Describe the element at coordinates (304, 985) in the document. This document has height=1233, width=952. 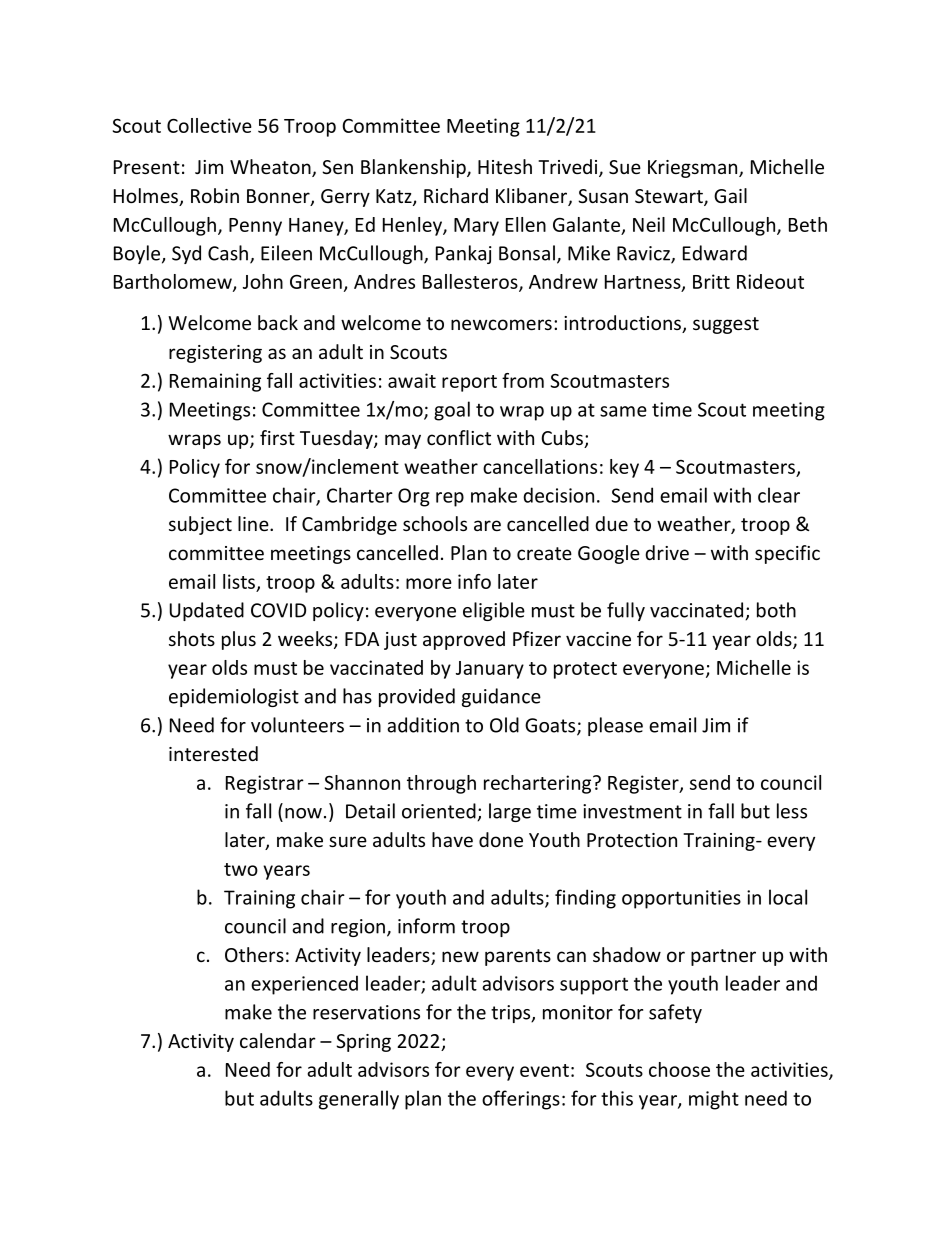
I see `experienced` at that location.
